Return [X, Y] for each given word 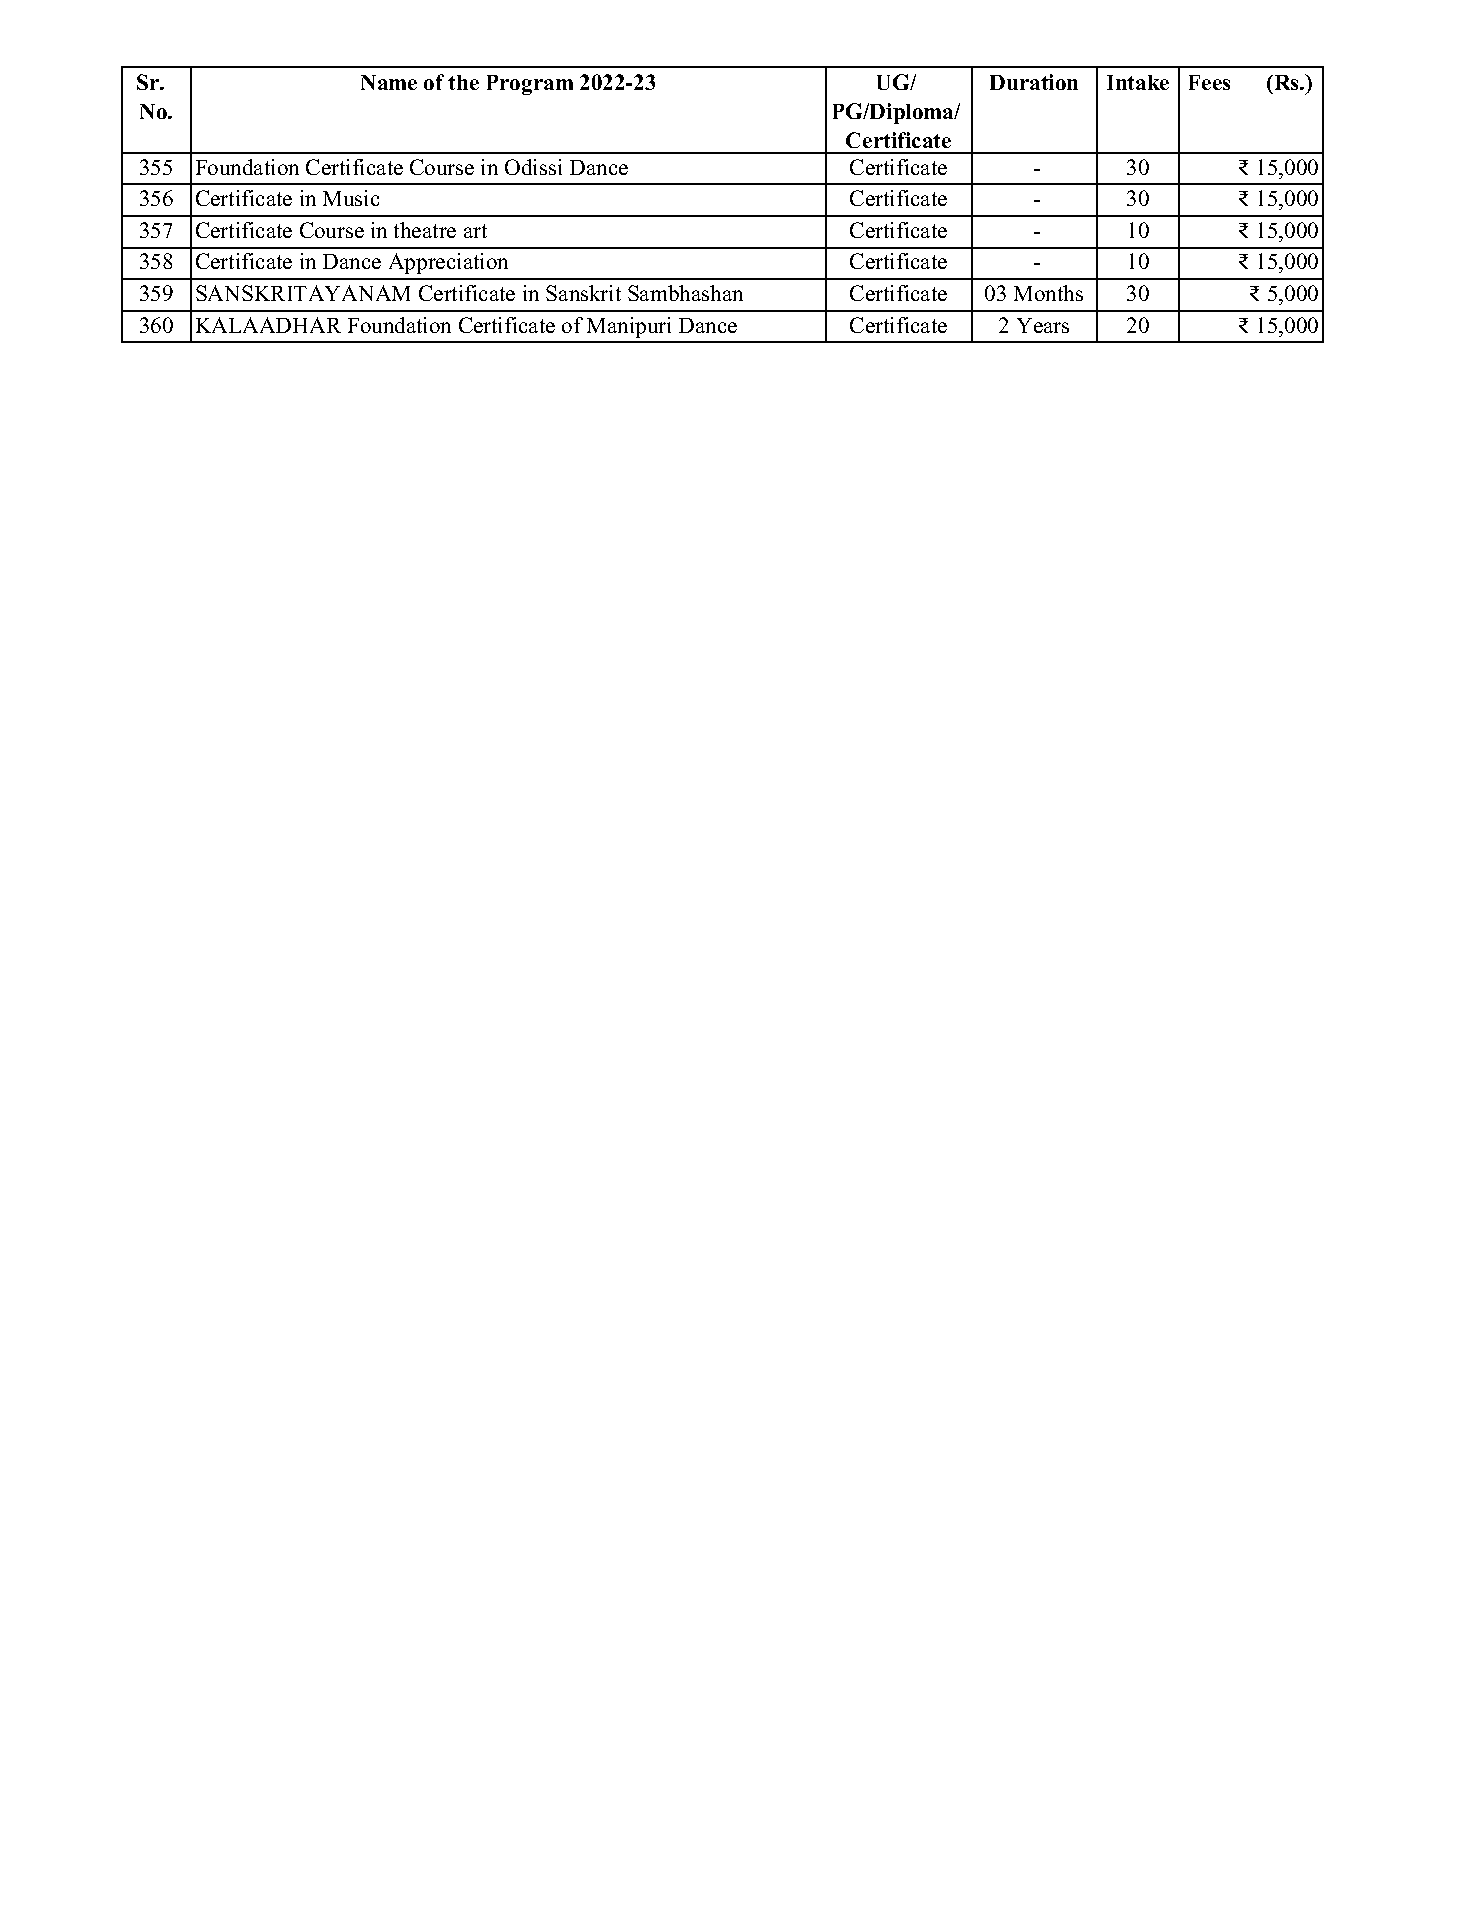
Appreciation [448, 263]
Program [530, 85]
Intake [1138, 82]
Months [1048, 293]
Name [389, 82]
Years [1043, 325]
